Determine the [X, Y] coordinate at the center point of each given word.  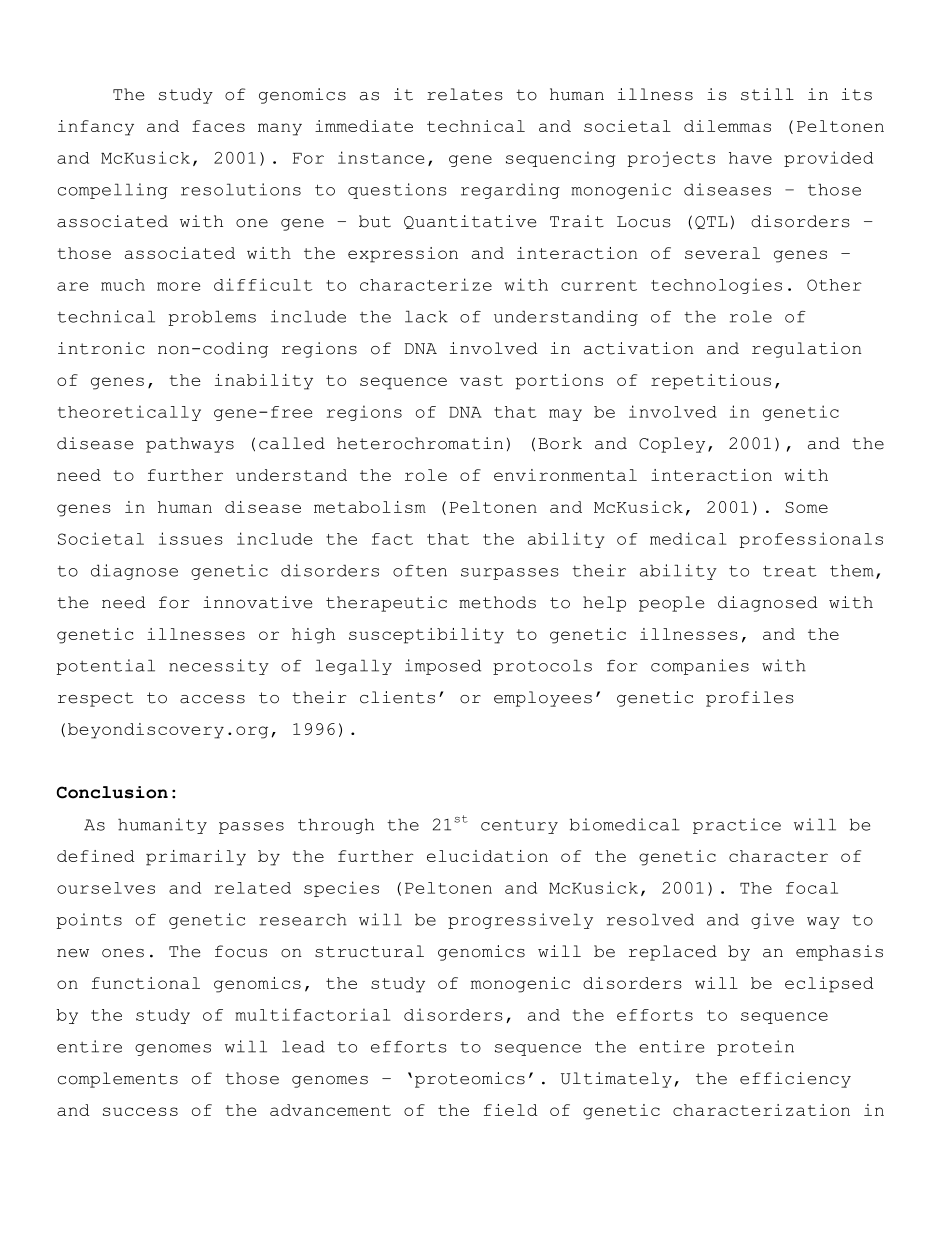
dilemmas [727, 126]
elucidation [487, 856]
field [511, 1110]
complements [118, 1080]
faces [218, 126]
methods [497, 602]
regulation [806, 350]
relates [465, 94]
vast [481, 380]
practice [737, 826]
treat [789, 571]
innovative [257, 602]
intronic [101, 348]
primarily [196, 858]
